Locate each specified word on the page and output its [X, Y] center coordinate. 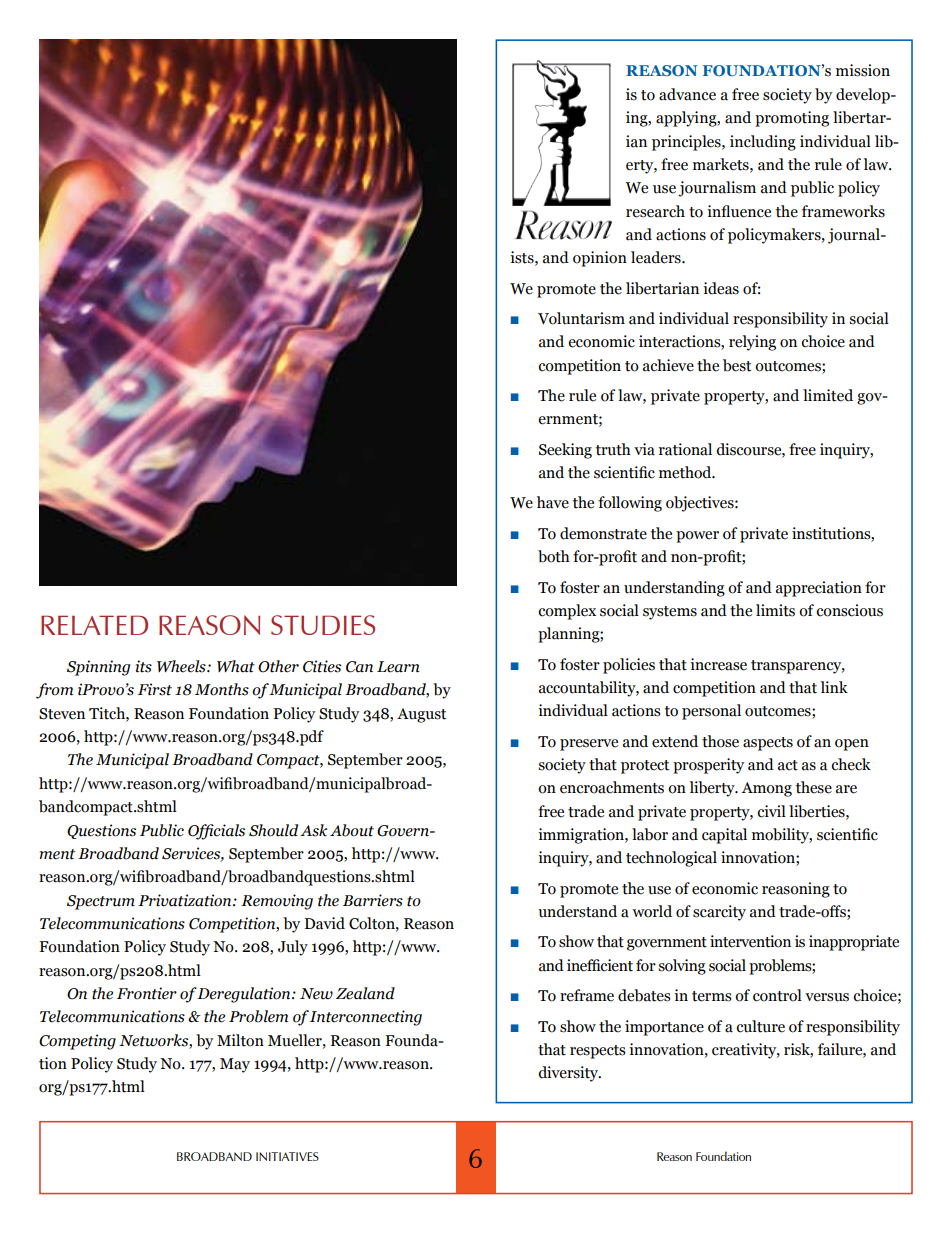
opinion [600, 259]
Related [94, 625]
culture [760, 1026]
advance [687, 94]
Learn [398, 667]
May [235, 1065]
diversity [569, 1074]
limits [775, 610]
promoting [792, 119]
